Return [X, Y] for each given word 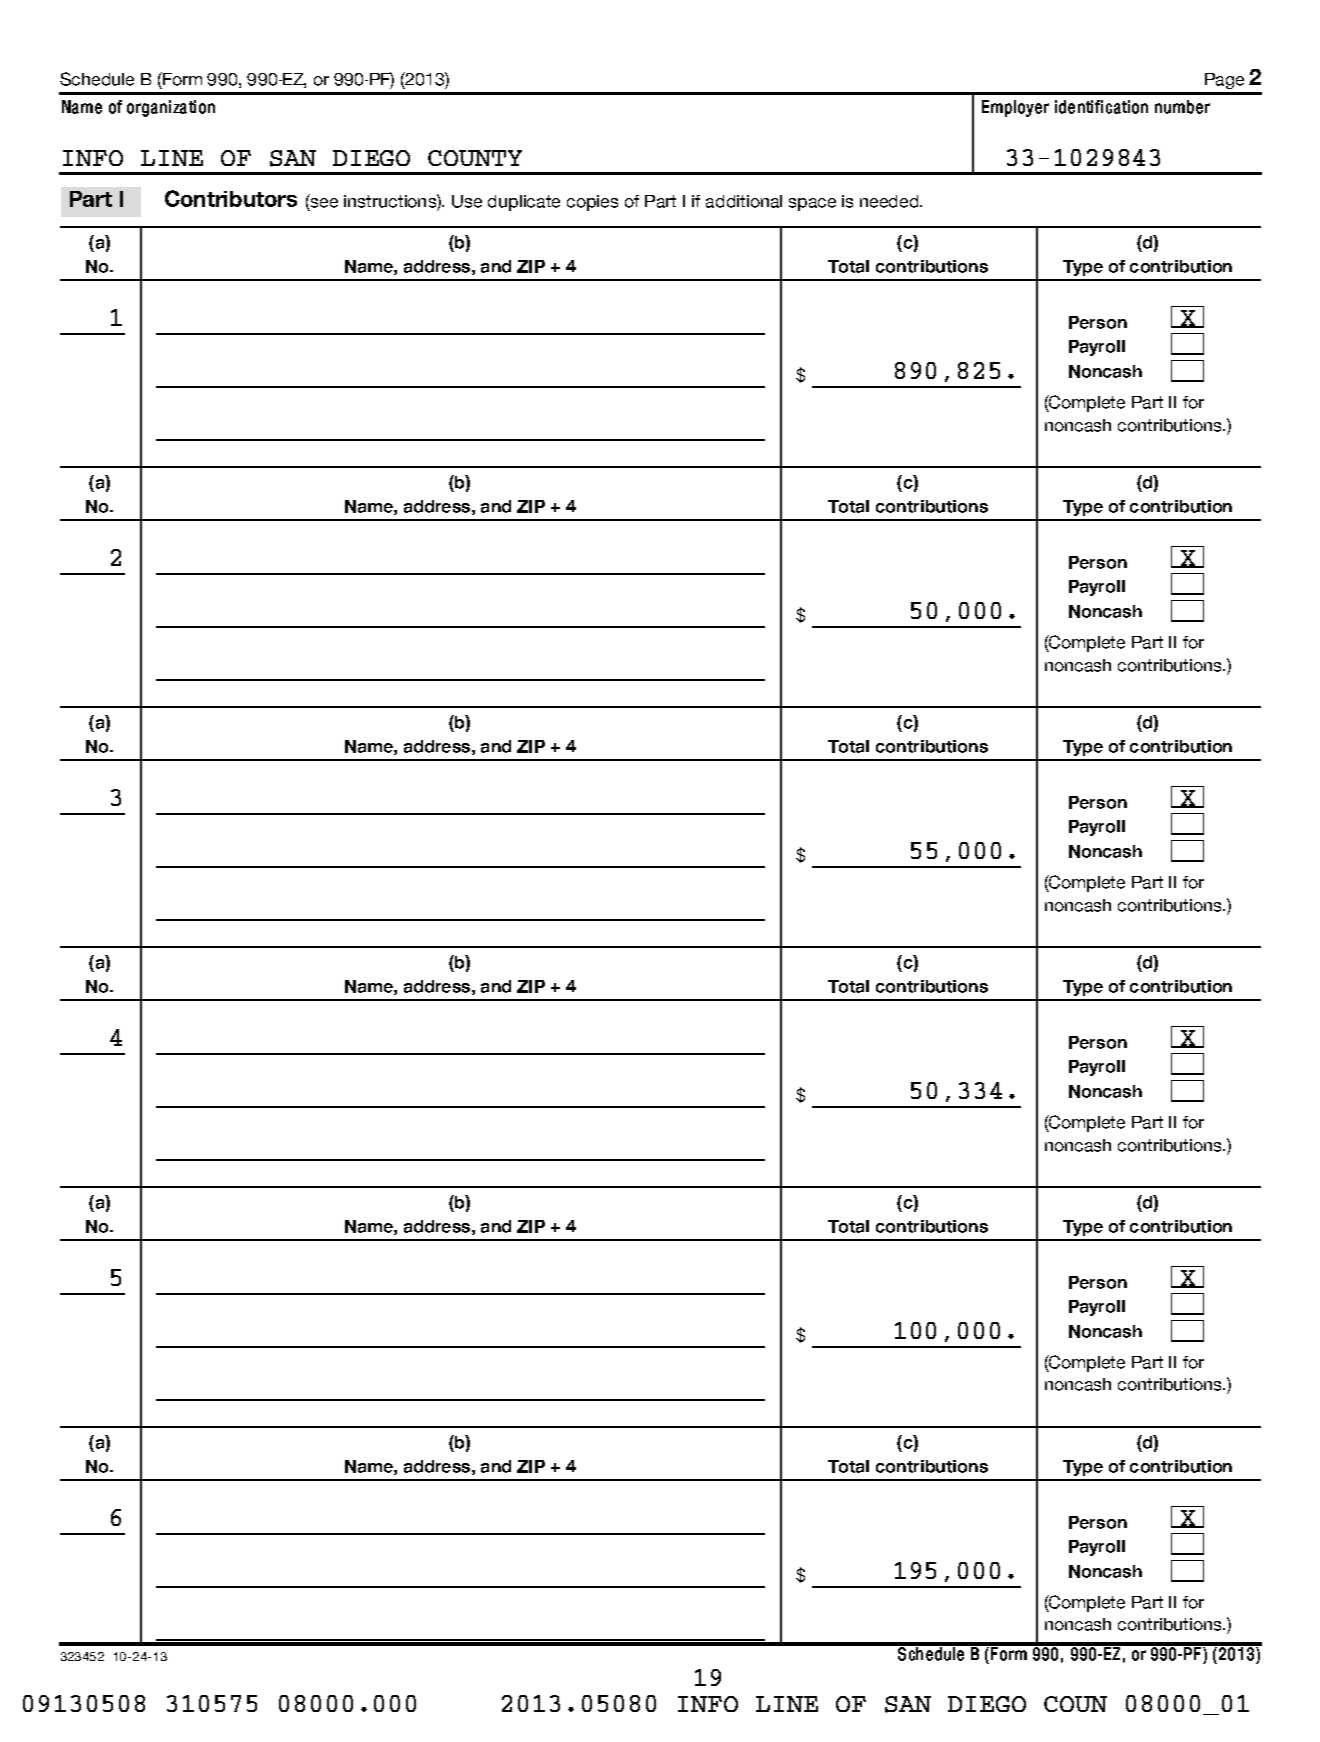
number [1182, 107]
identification [1101, 107]
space [812, 204]
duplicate [524, 203]
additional [744, 201]
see [324, 203]
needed [890, 201]
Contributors [231, 198]
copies [592, 203]
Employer [1015, 108]
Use [467, 201]
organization [171, 108]
